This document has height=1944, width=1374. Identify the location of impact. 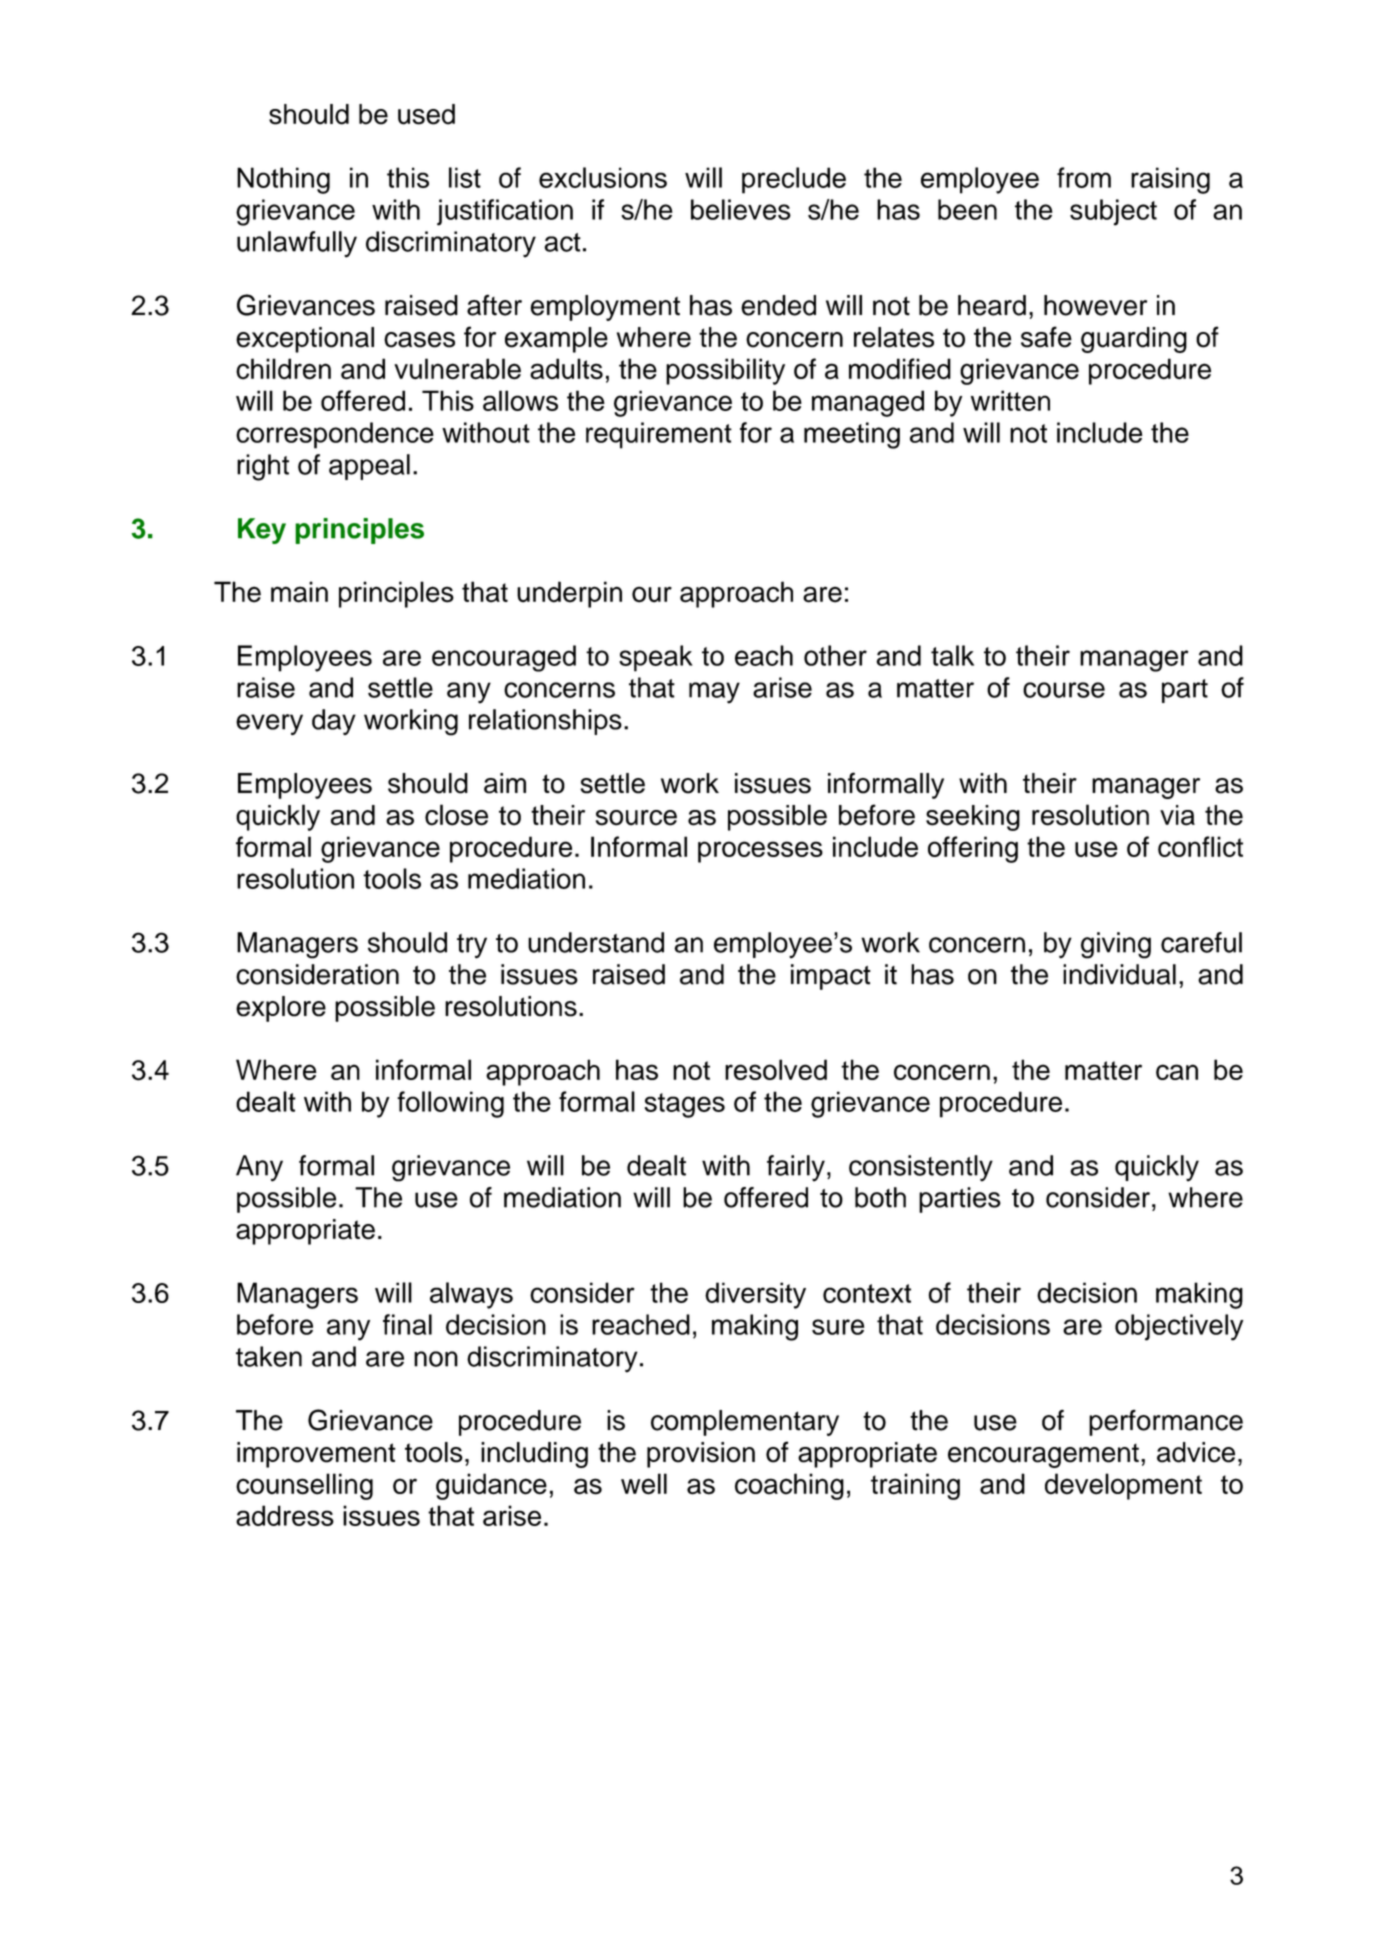
(831, 977).
